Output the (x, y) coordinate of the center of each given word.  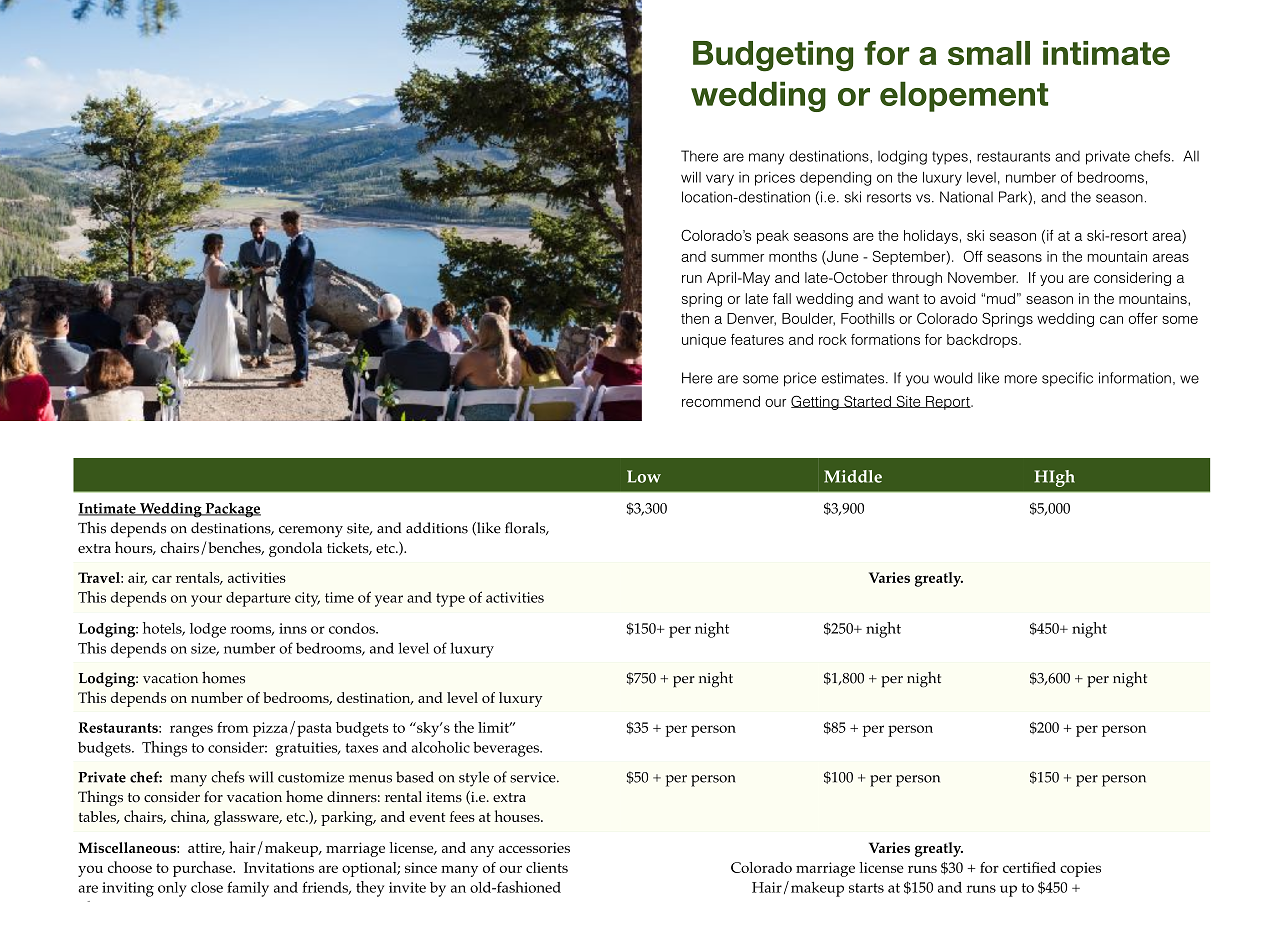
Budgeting (773, 56)
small (989, 53)
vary (720, 180)
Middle (853, 476)
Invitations (279, 867)
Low (644, 476)
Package (232, 510)
